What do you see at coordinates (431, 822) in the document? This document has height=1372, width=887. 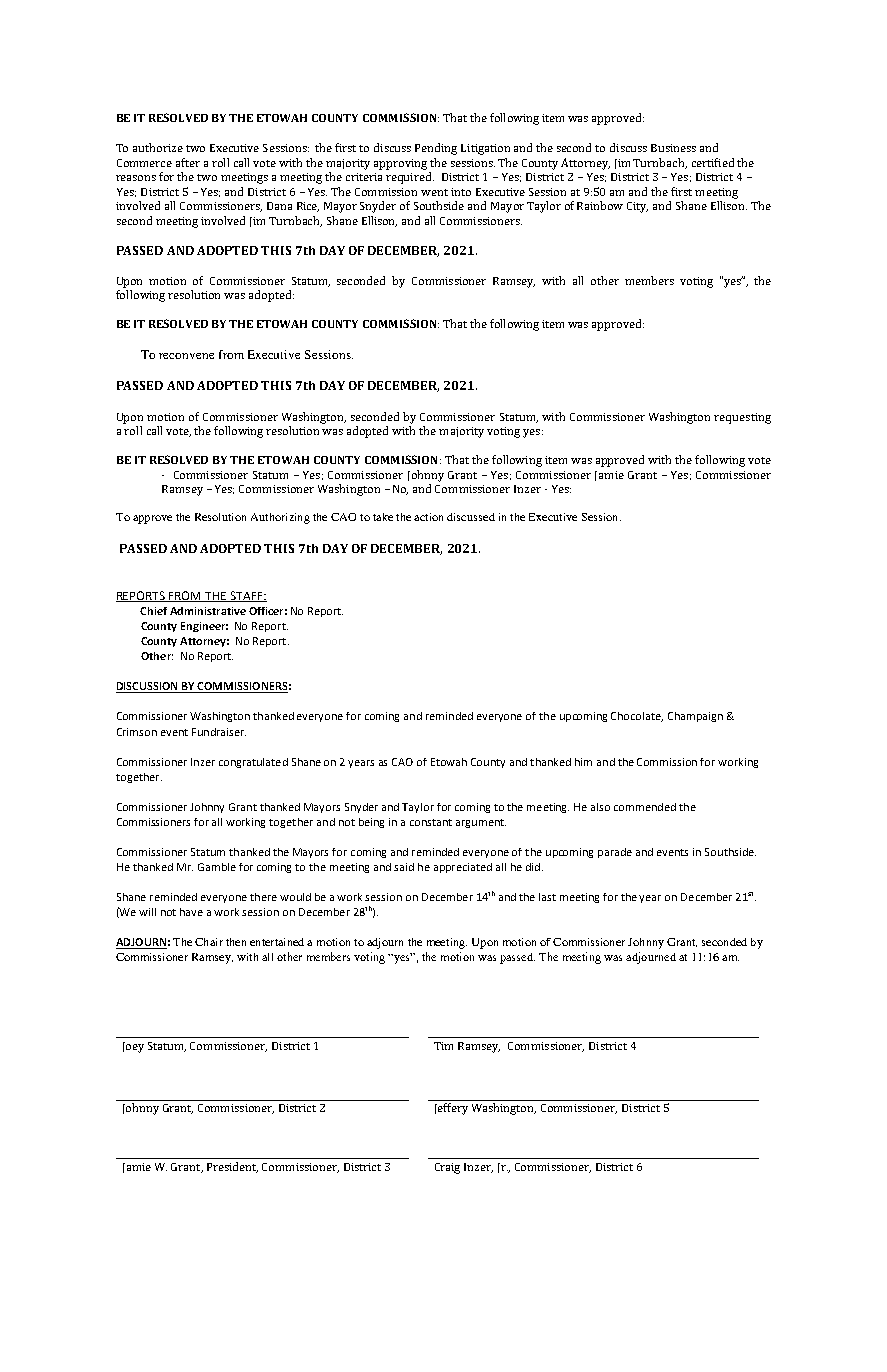 I see `constant` at bounding box center [431, 822].
